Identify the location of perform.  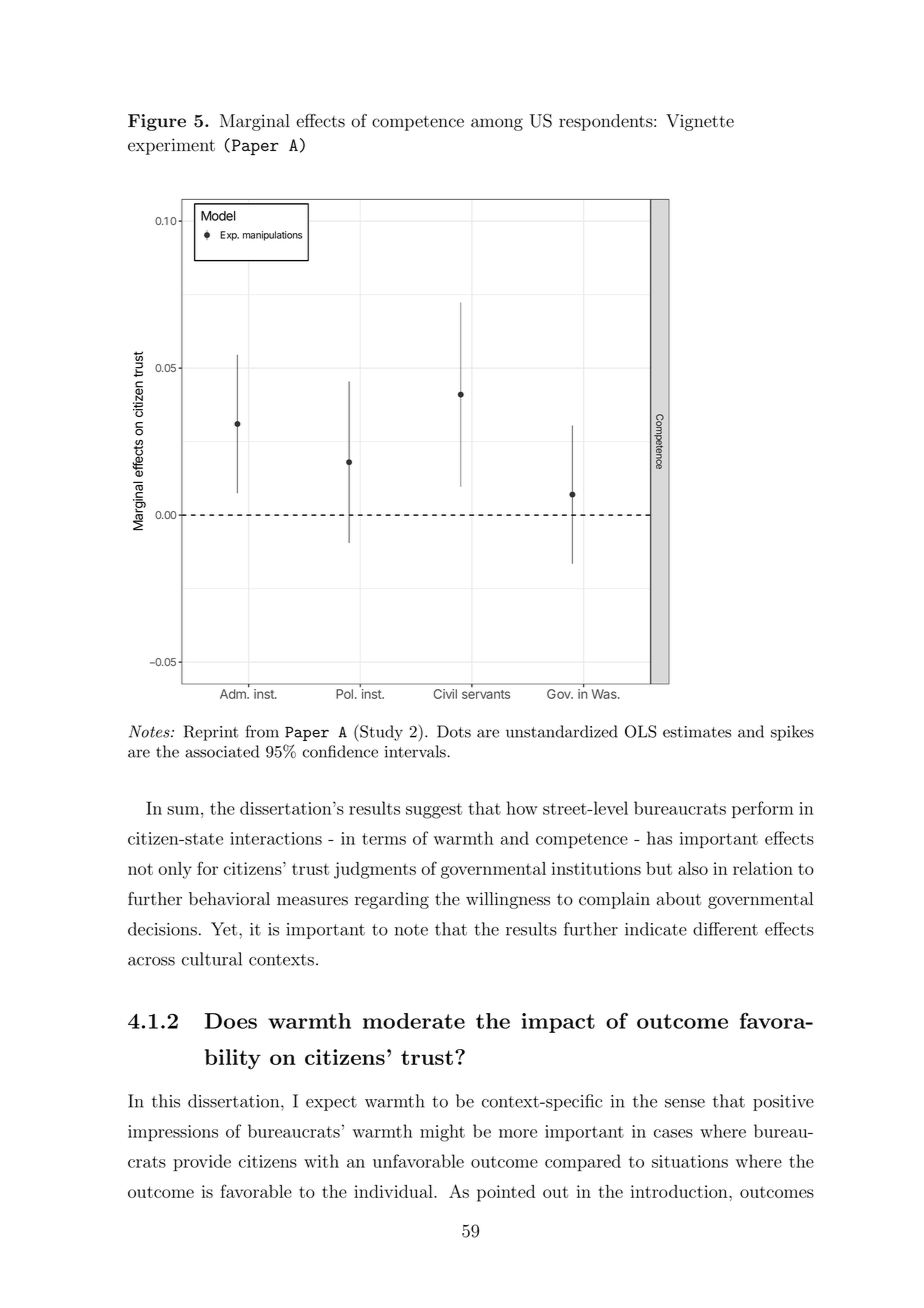
(763, 810).
